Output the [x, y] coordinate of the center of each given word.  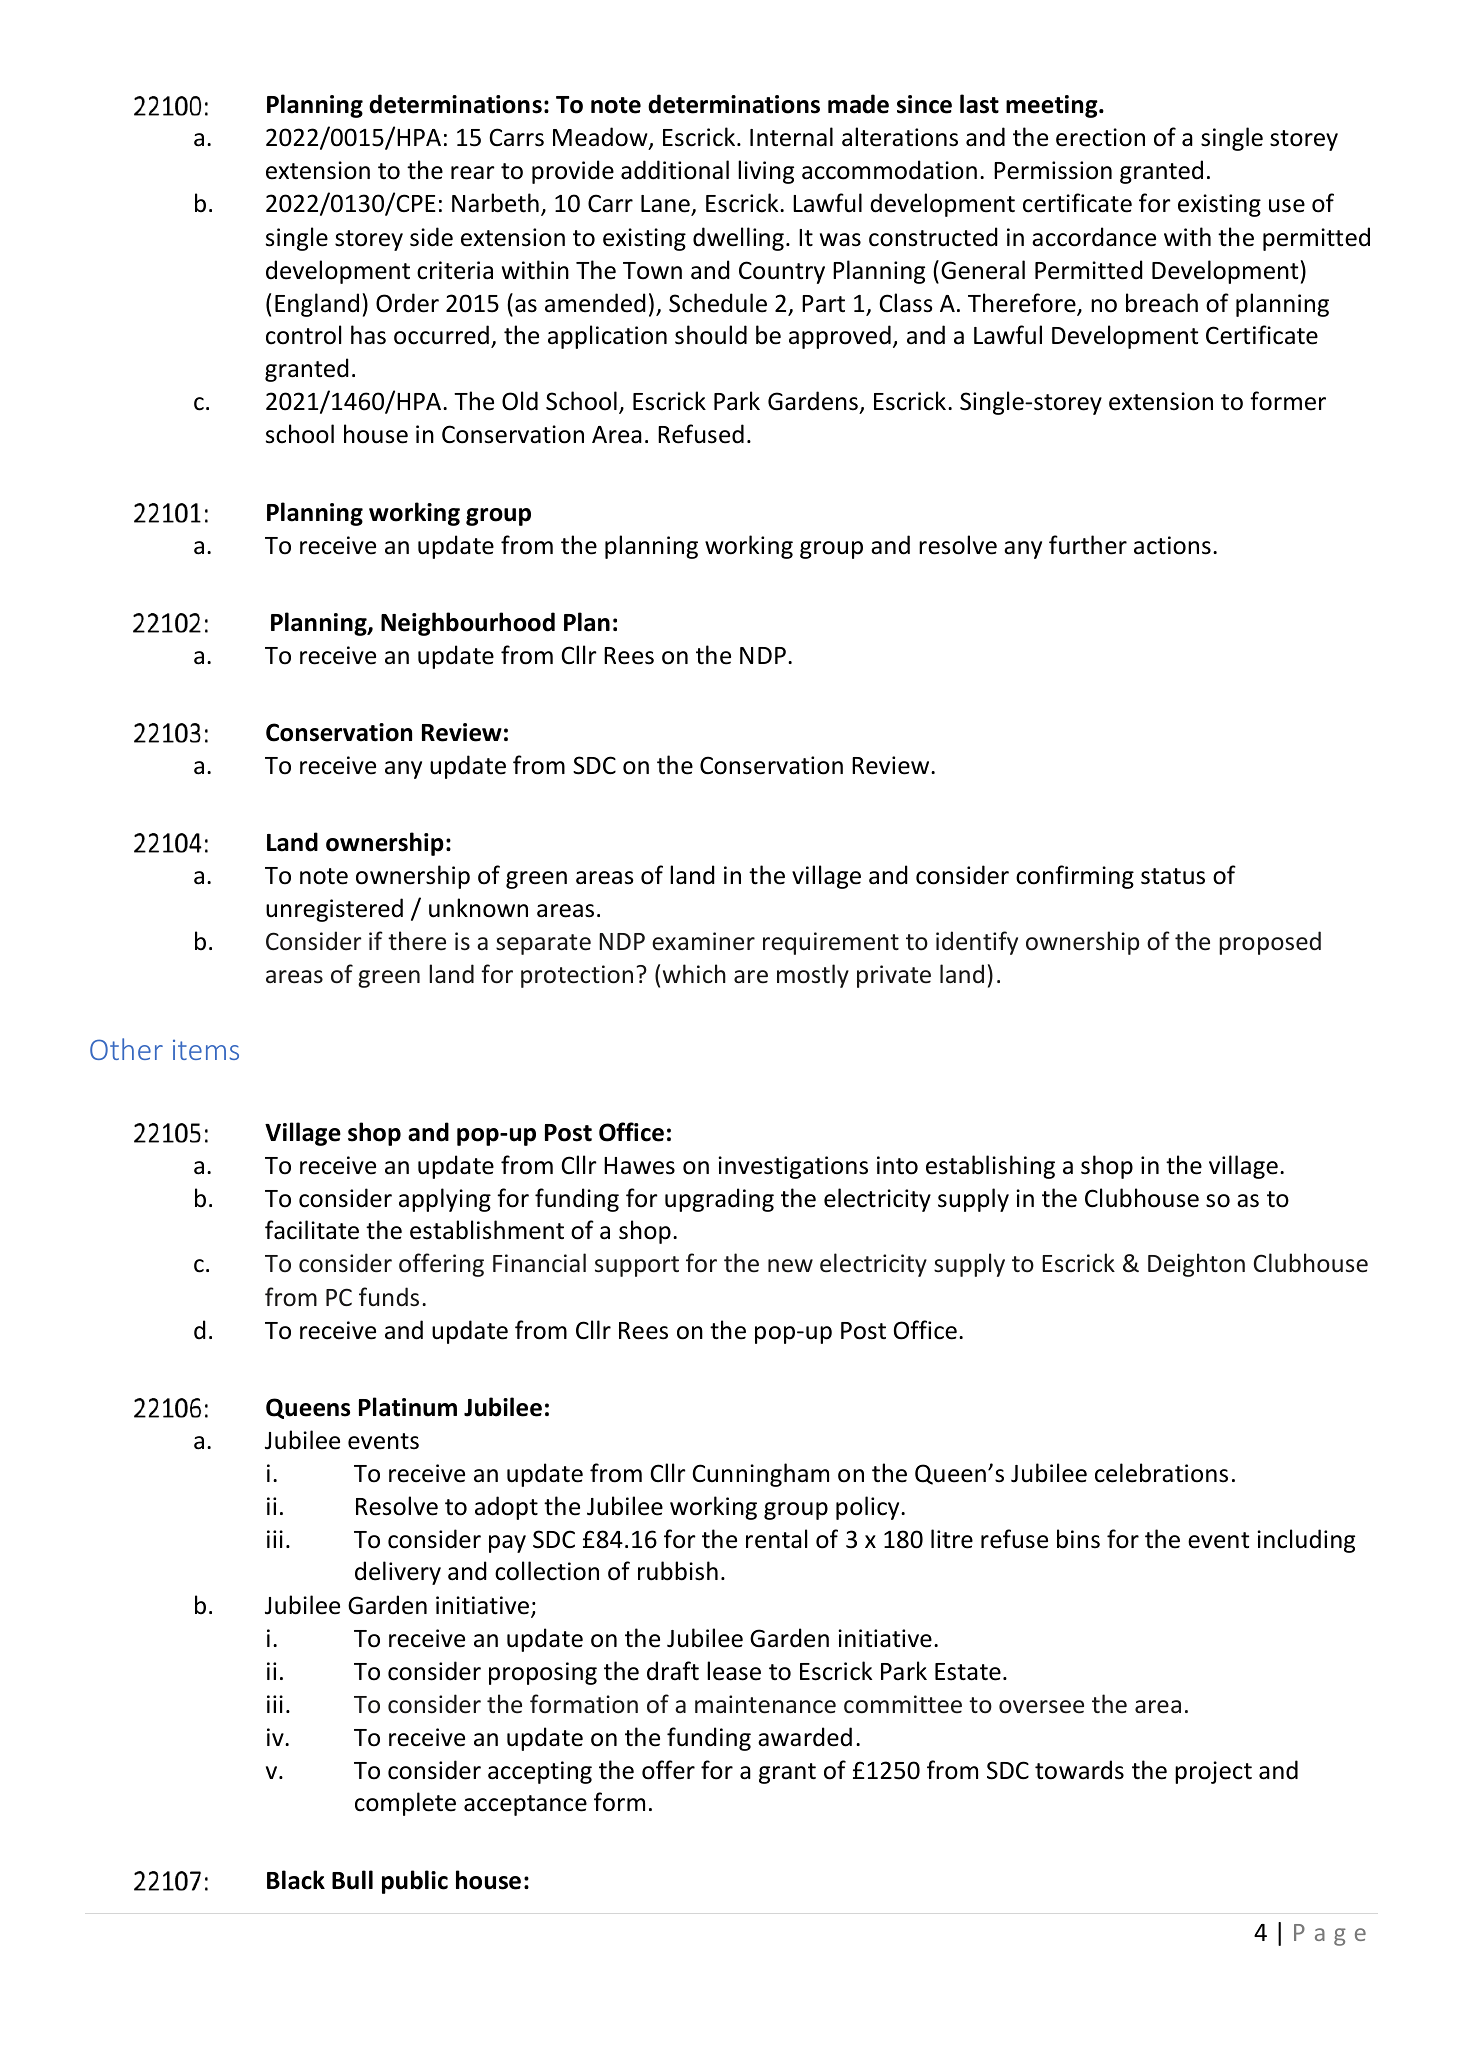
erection [1100, 137]
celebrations [1161, 1473]
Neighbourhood [468, 624]
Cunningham [760, 1475]
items [206, 1050]
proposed [1270, 943]
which [694, 974]
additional [675, 170]
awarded [805, 1737]
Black [296, 1880]
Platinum [408, 1407]
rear [473, 173]
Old [520, 401]
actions [1172, 545]
